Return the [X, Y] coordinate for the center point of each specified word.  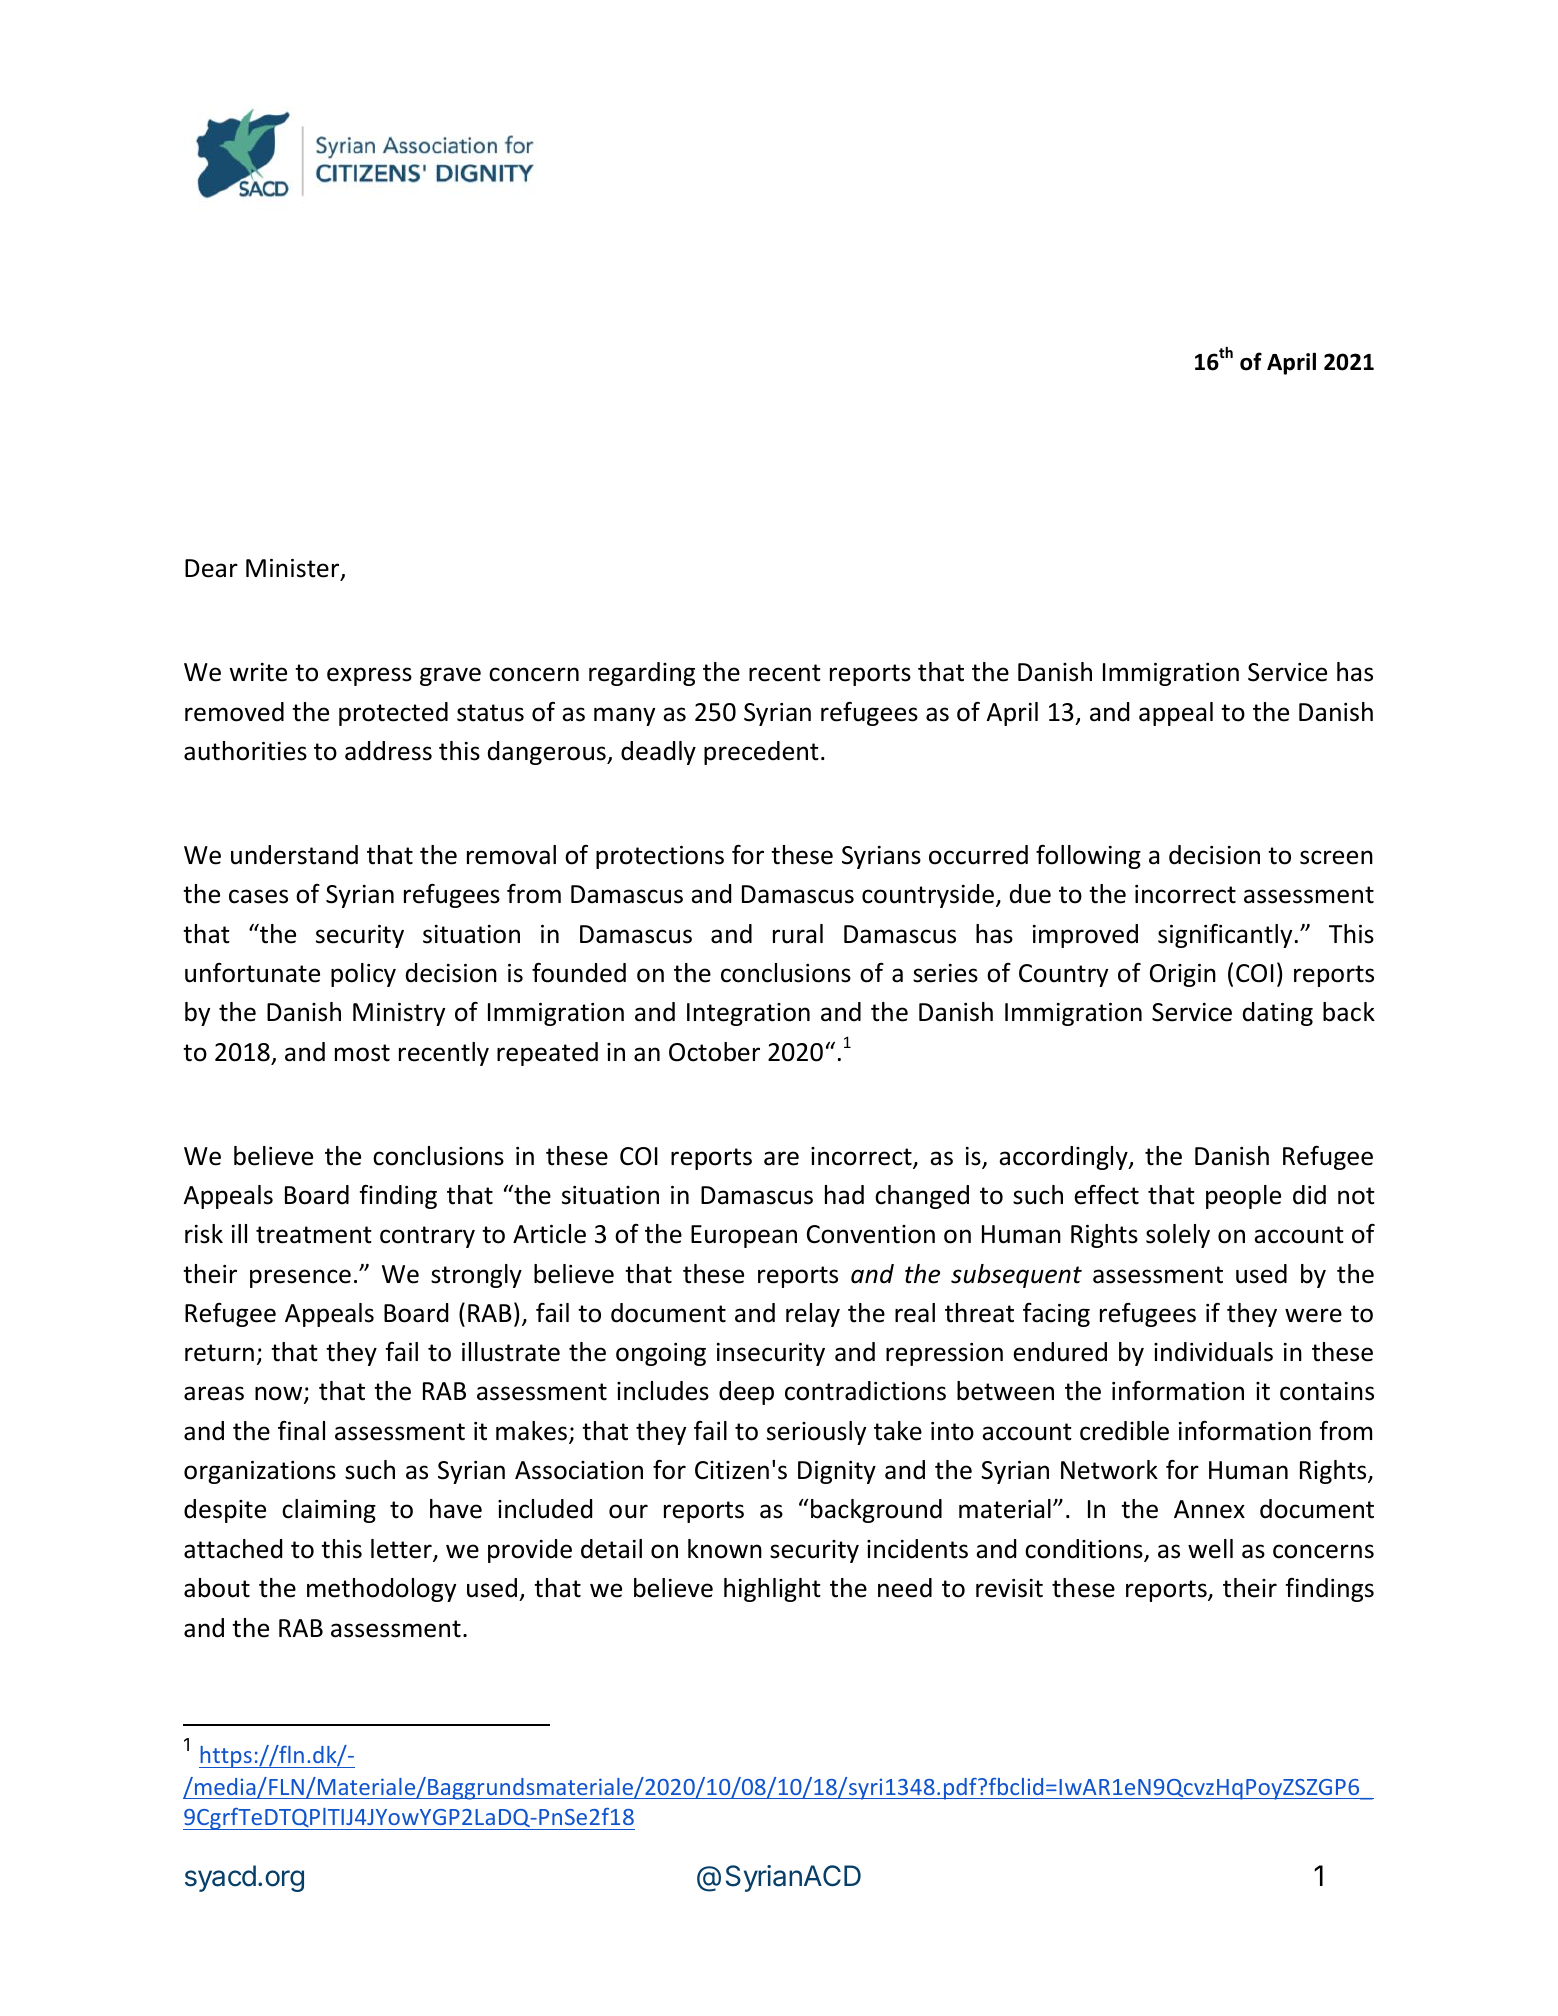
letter [402, 1550]
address [388, 751]
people [1243, 1197]
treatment [314, 1235]
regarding [642, 674]
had [844, 1195]
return [219, 1353]
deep [746, 1393]
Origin [1183, 975]
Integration [748, 1014]
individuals [1213, 1352]
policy [363, 975]
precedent [761, 753]
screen [1336, 857]
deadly [658, 753]
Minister [294, 569]
